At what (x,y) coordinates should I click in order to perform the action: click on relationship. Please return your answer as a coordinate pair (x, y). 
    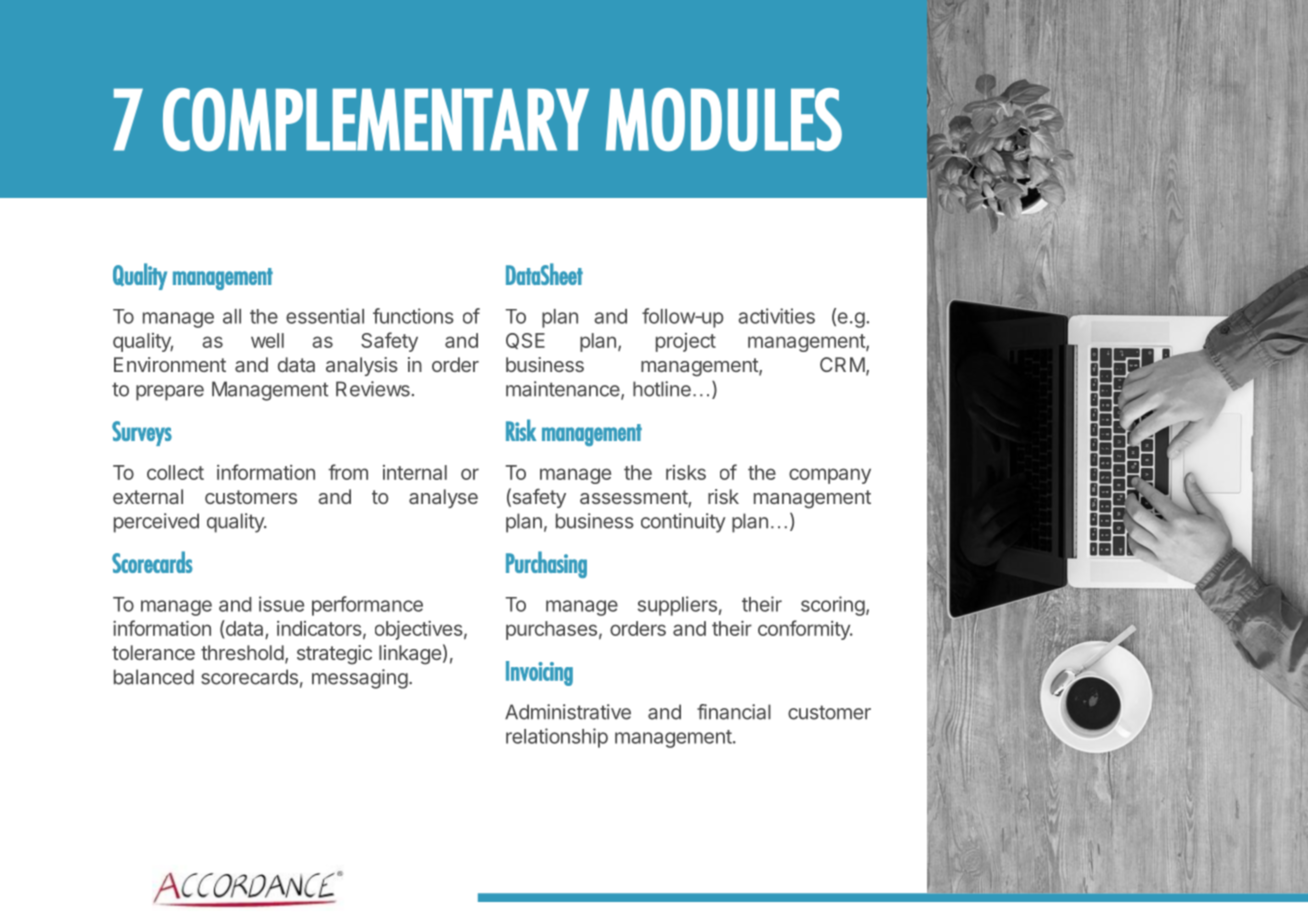
    Looking at the image, I should click on (557, 738).
